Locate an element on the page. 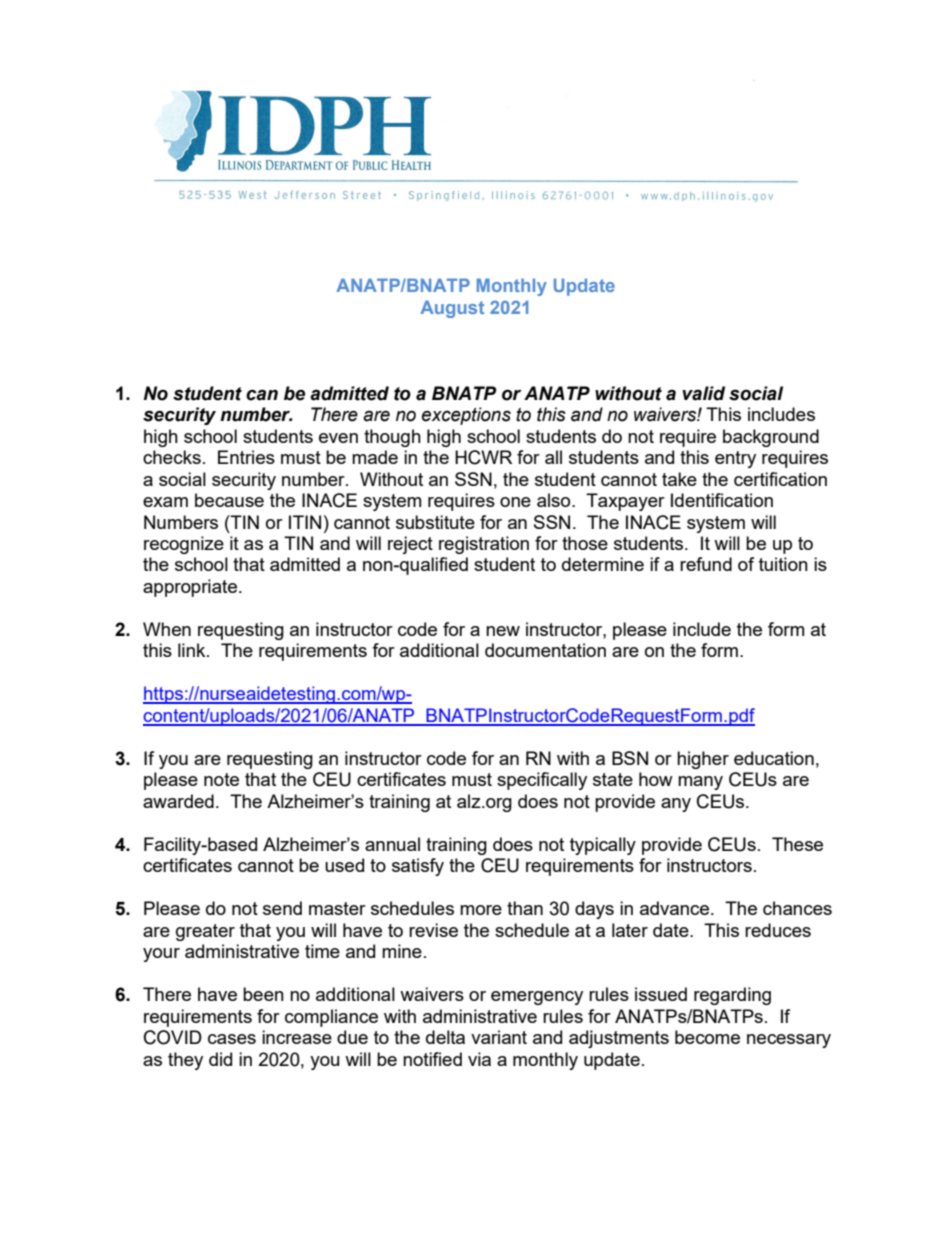 The height and width of the image is (1233, 952). cases is located at coordinates (232, 1039).
